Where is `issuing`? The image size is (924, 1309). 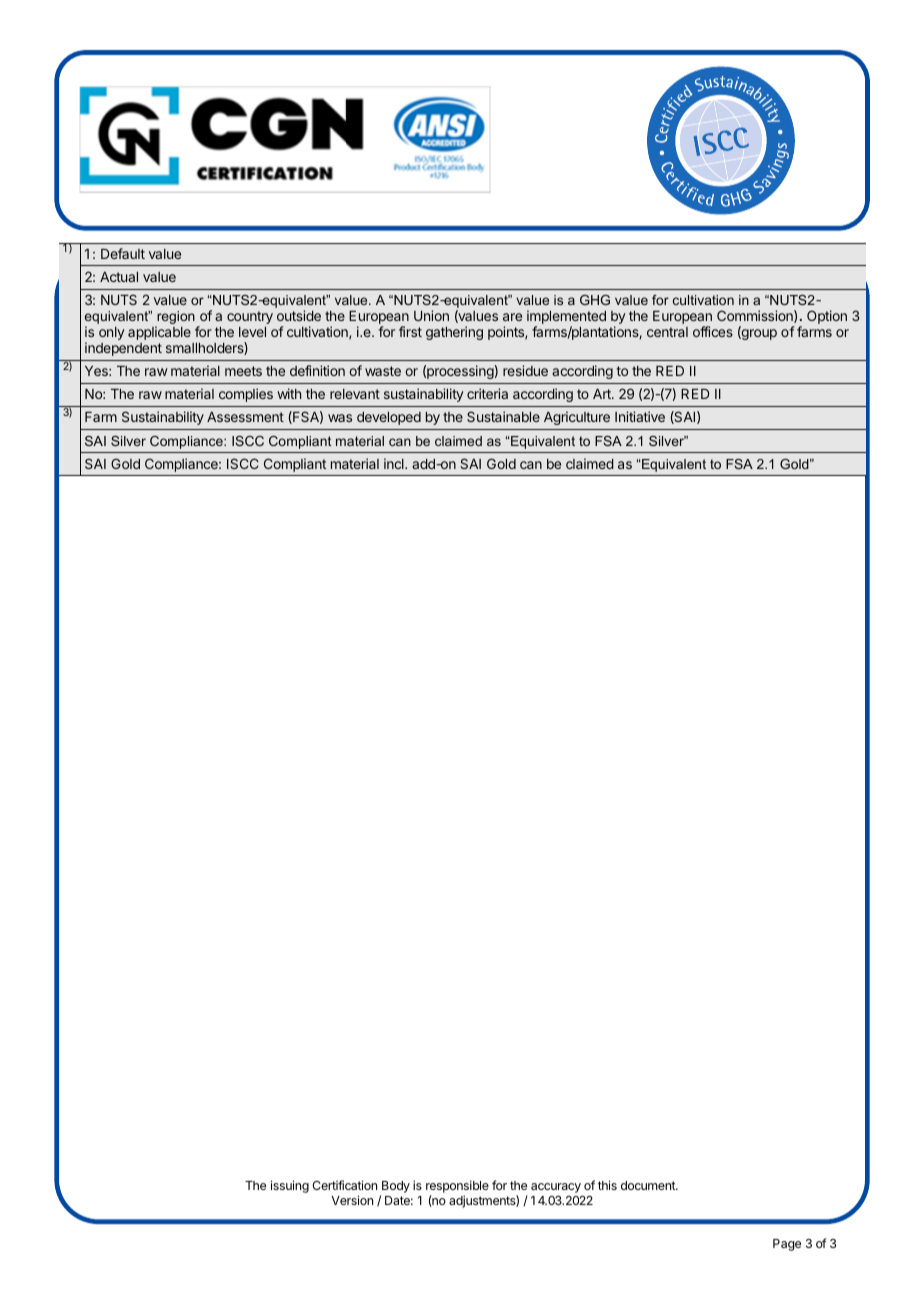
issuing is located at coordinates (290, 1186).
